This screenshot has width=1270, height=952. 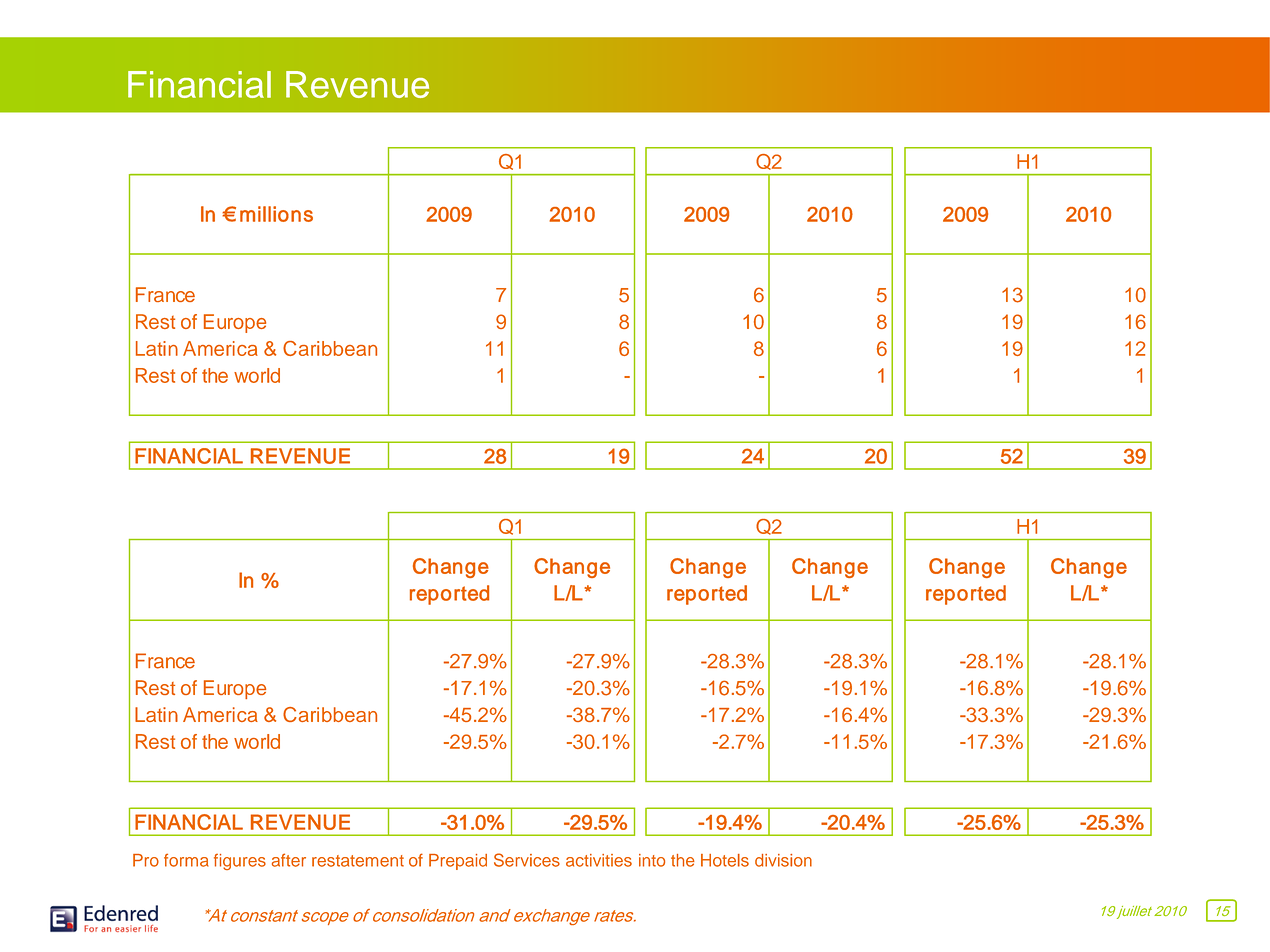 What do you see at coordinates (599, 860) in the screenshot?
I see `activities` at bounding box center [599, 860].
